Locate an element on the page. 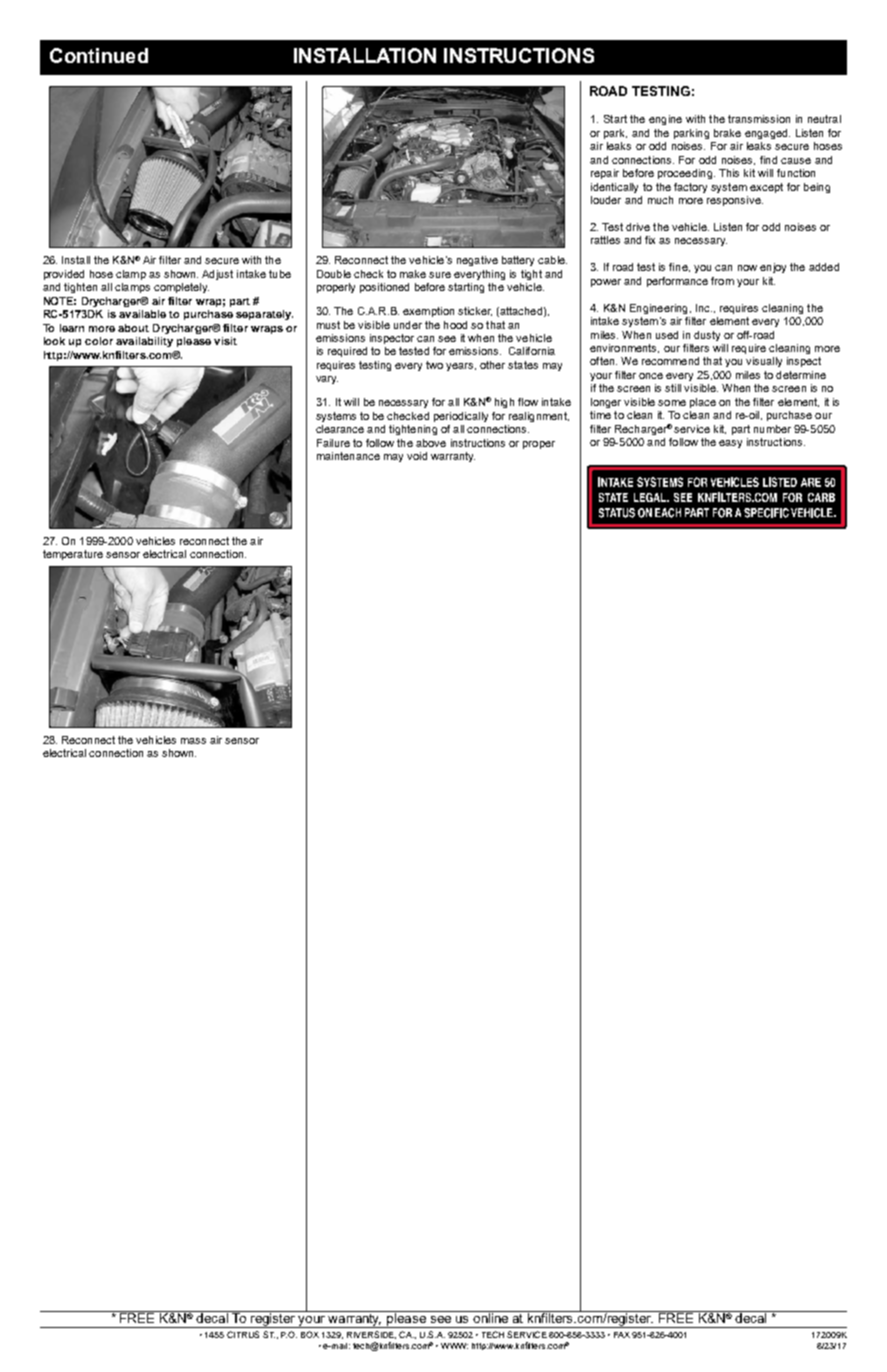 Image resolution: width=887 pixels, height=1372 pixels. mass is located at coordinates (193, 741).
